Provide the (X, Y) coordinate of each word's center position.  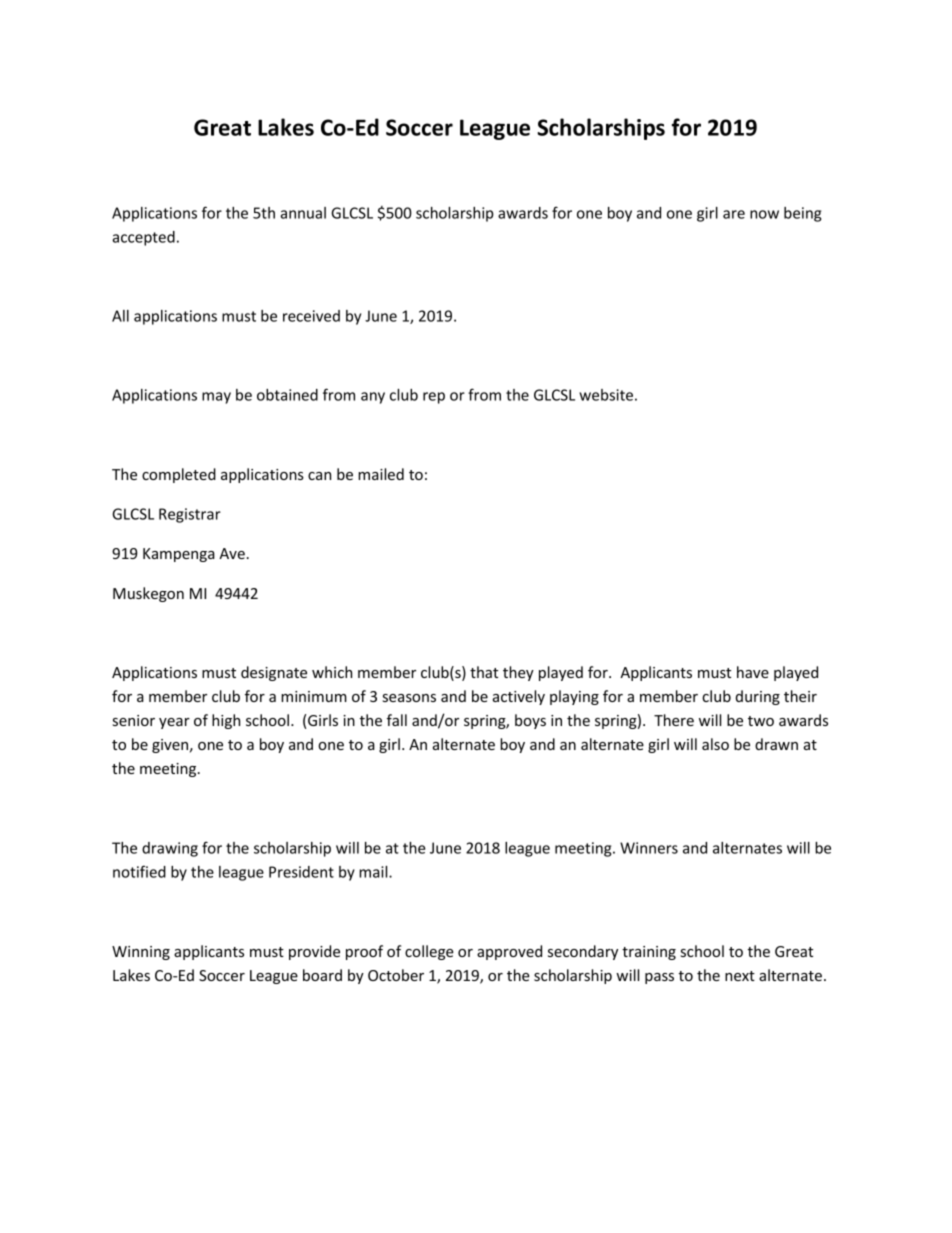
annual (303, 213)
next (740, 976)
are (734, 214)
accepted (143, 238)
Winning (141, 953)
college (429, 952)
